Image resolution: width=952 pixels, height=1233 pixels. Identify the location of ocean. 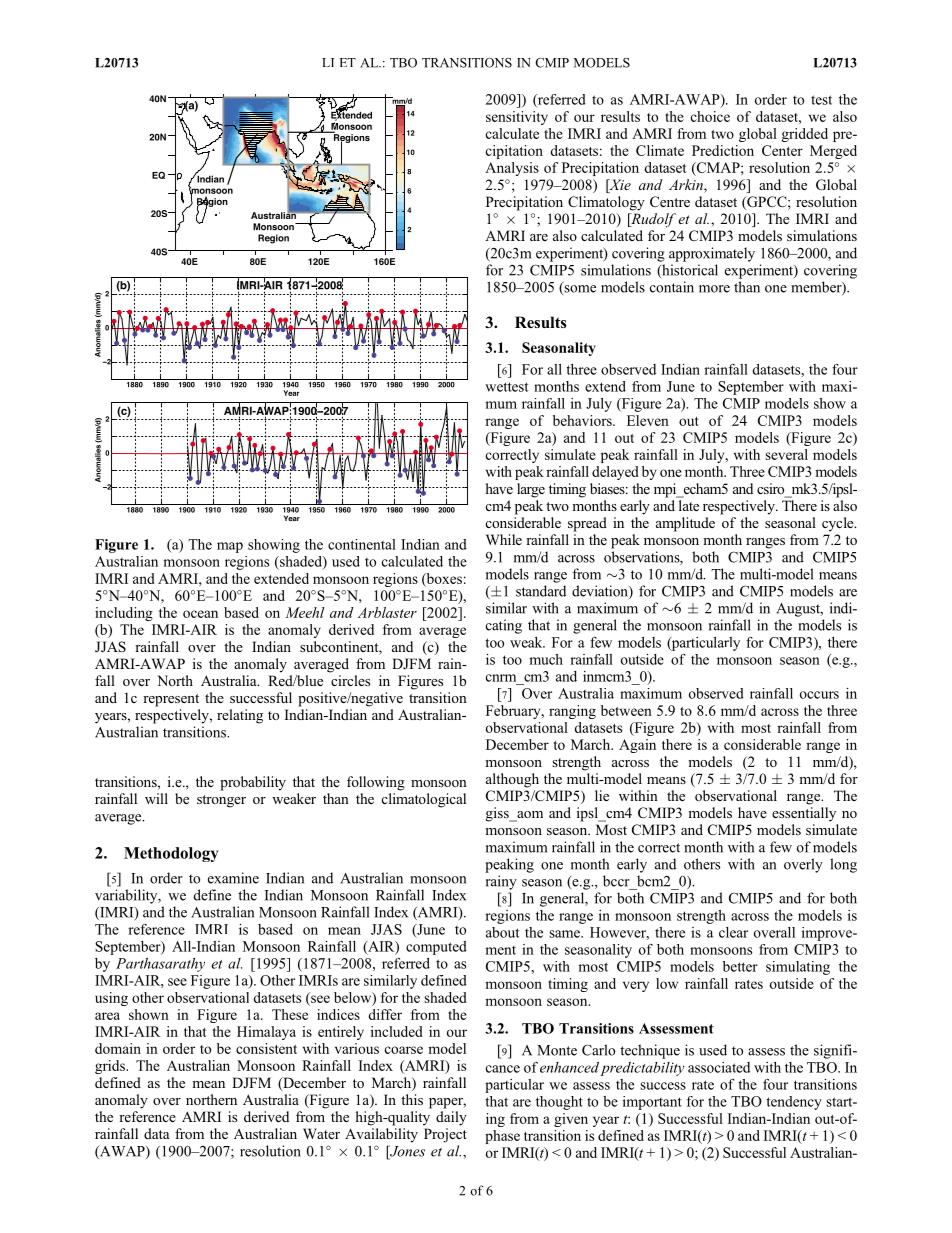
(200, 614).
